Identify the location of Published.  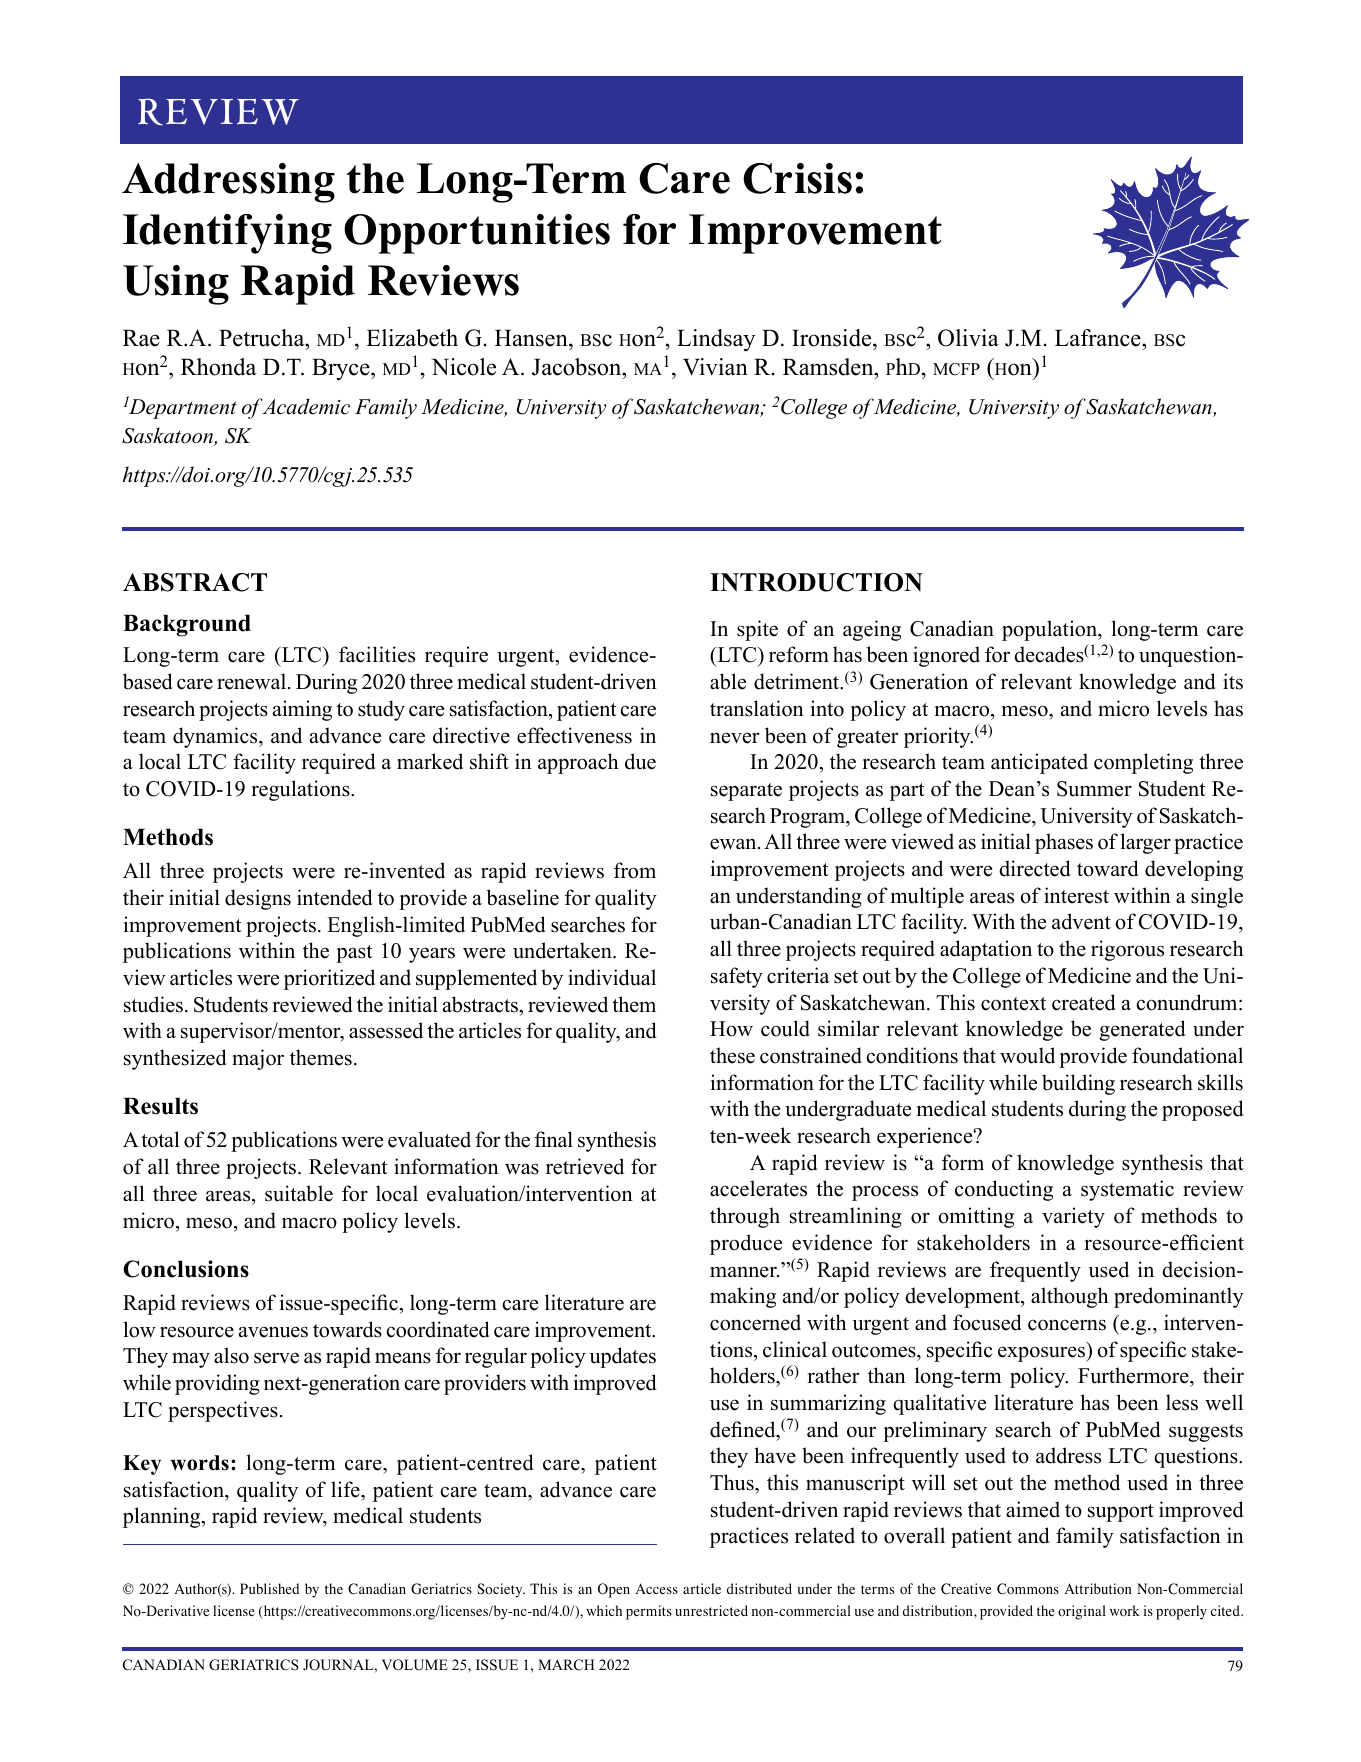
(269, 1588).
